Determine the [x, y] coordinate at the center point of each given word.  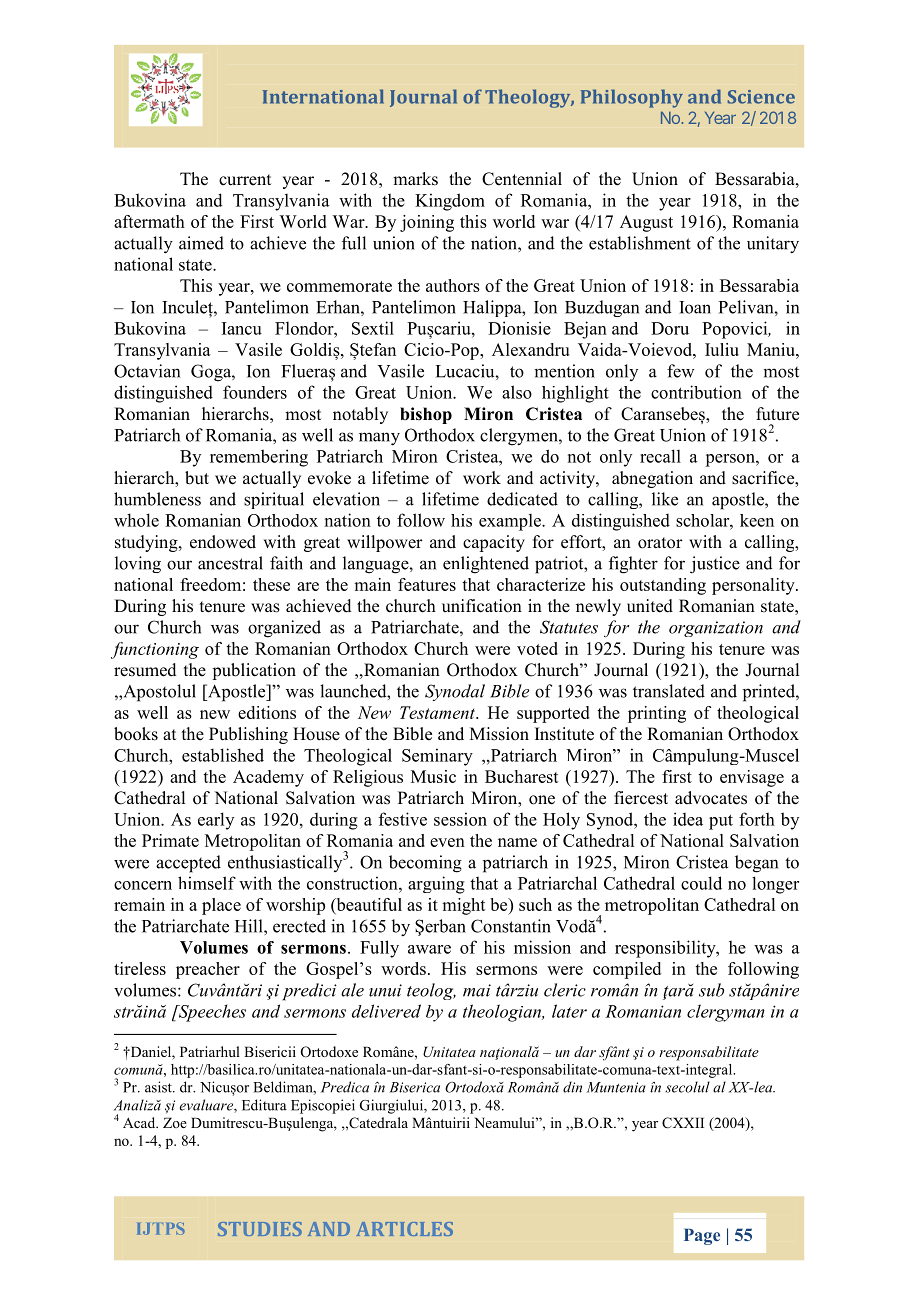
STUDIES [260, 1229]
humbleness [157, 499]
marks [415, 179]
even [447, 842]
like [665, 499]
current [245, 180]
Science [761, 97]
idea [688, 819]
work [482, 478]
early [216, 821]
